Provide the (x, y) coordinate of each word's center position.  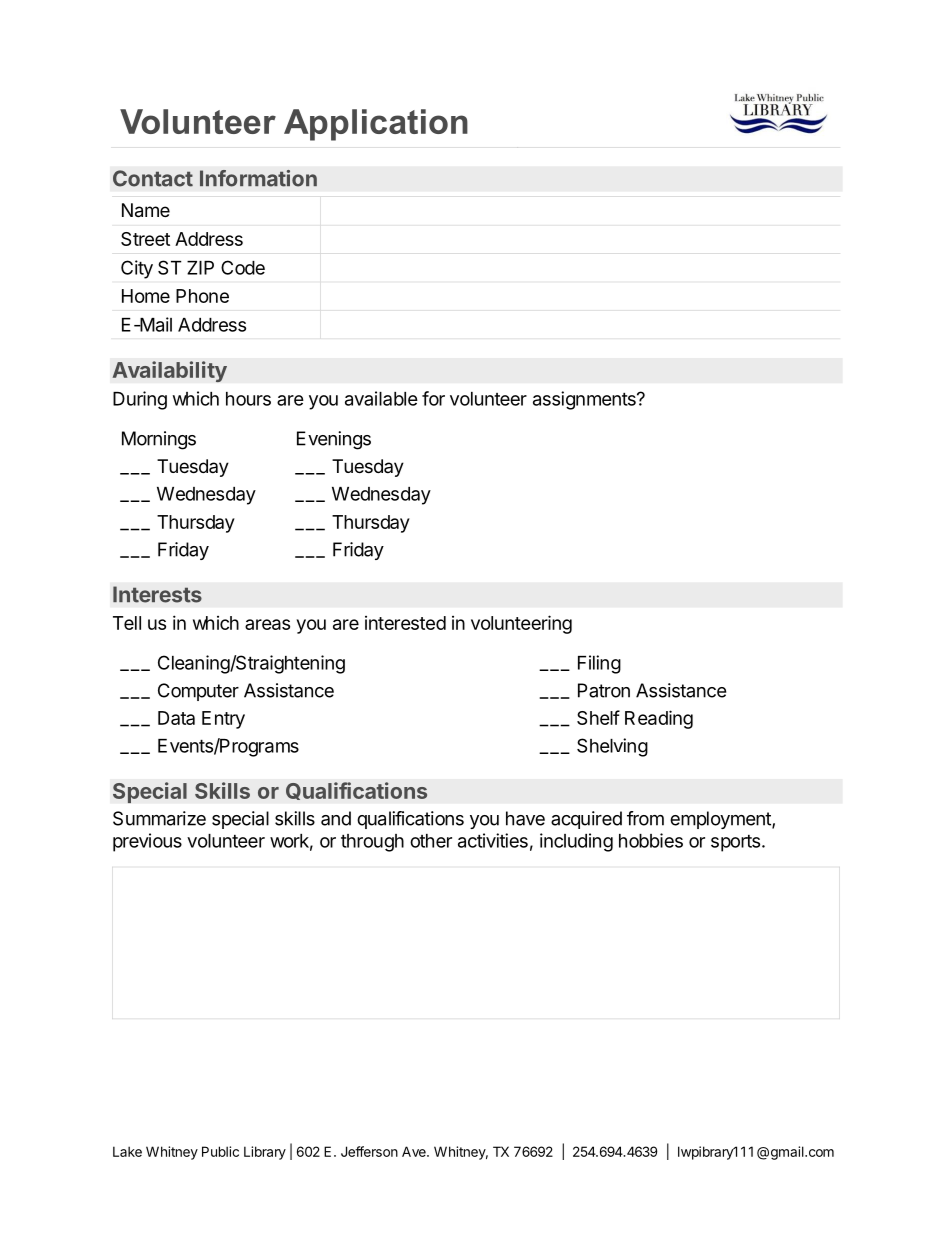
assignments (585, 400)
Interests (157, 594)
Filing (599, 664)
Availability (169, 371)
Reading (659, 719)
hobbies (651, 840)
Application (376, 125)
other (431, 841)
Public (220, 1151)
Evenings (334, 440)
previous (147, 842)
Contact (153, 178)
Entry (223, 720)
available (381, 398)
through (372, 843)
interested (405, 623)
